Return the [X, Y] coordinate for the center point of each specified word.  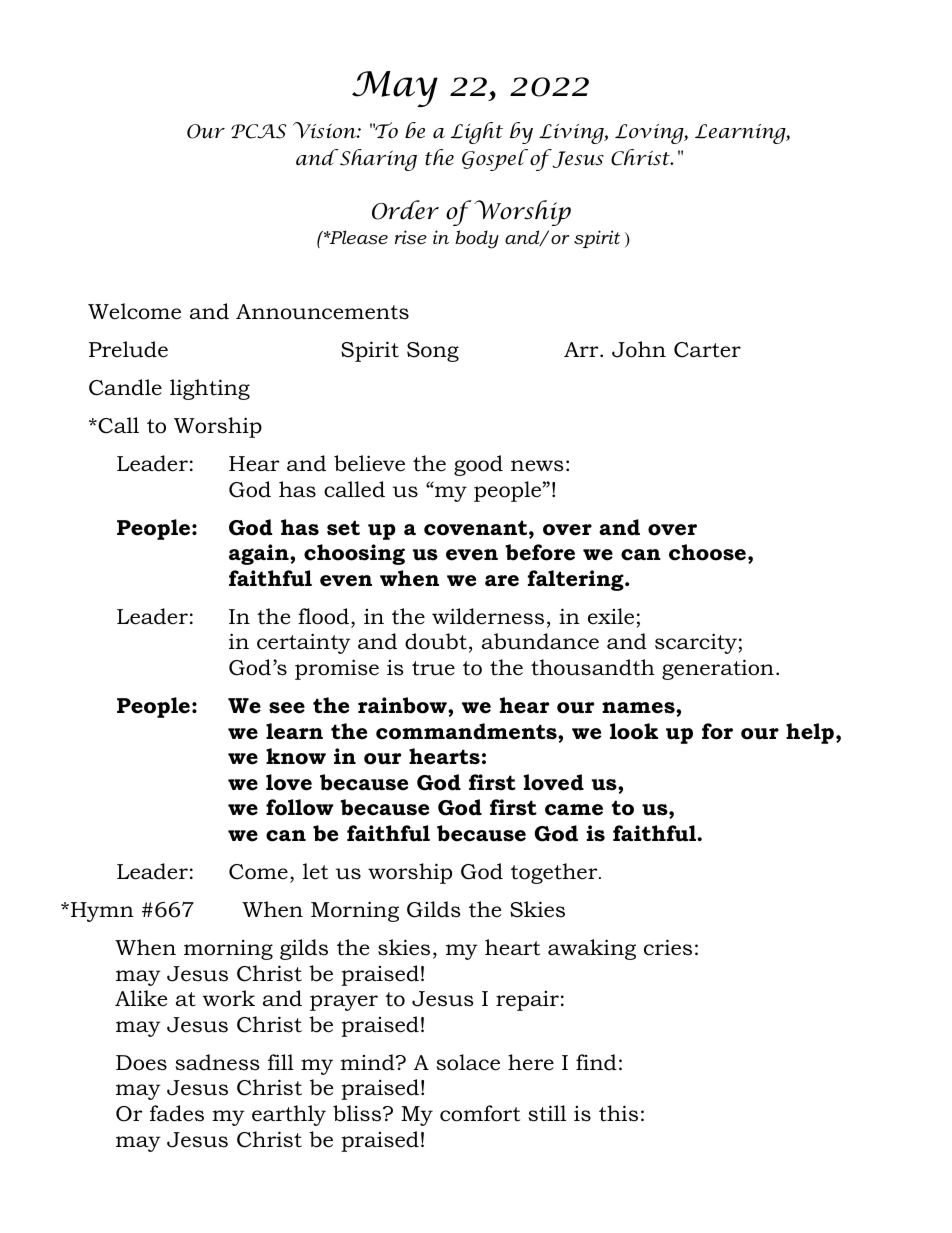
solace [468, 1062]
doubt [436, 641]
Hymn [102, 912]
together [555, 873]
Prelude [128, 349]
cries [668, 947]
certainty [304, 643]
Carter [707, 350]
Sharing [377, 160]
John [639, 349]
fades [177, 1113]
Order [405, 210]
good [478, 465]
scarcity [697, 643]
